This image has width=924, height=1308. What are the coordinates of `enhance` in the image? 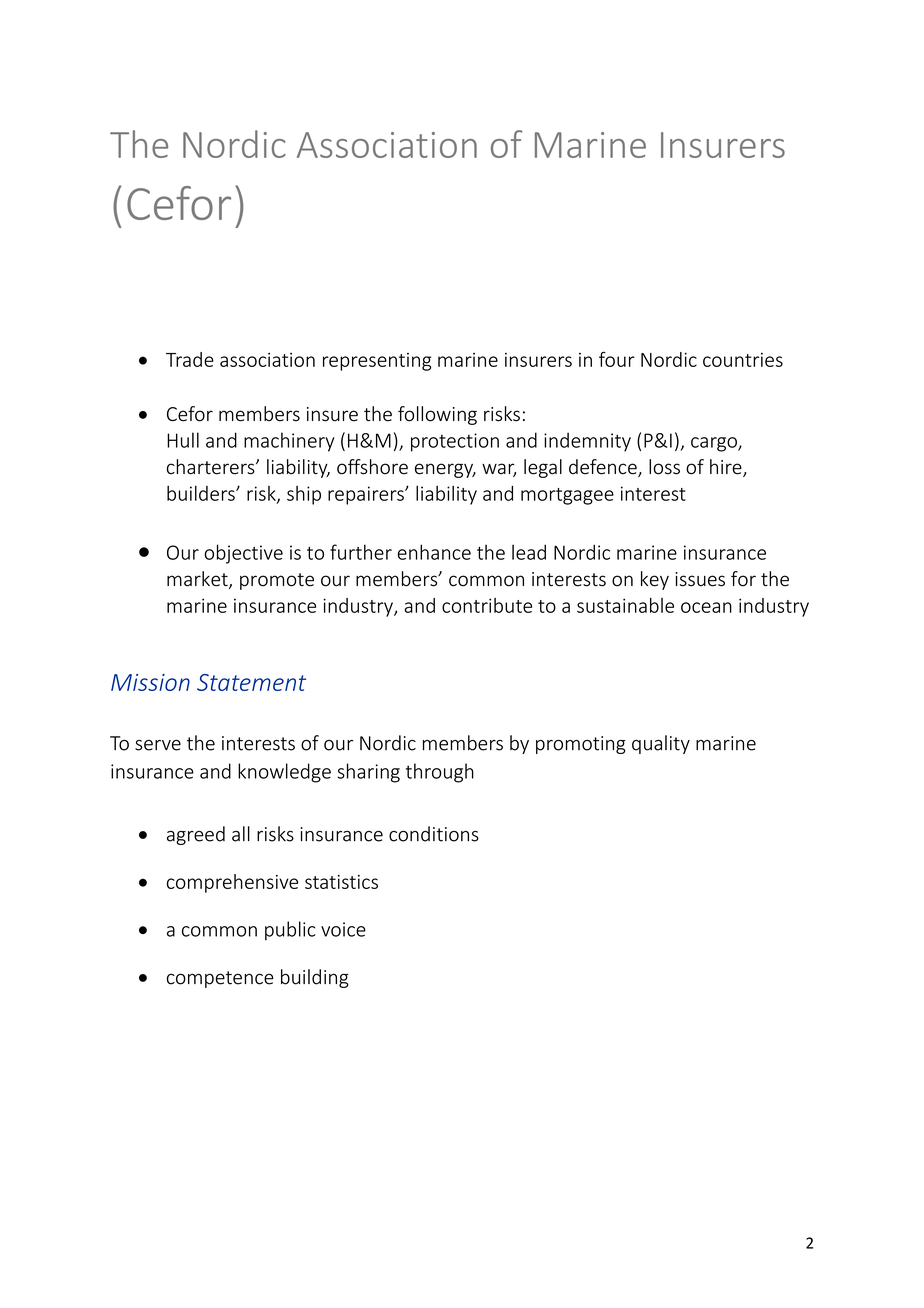 It's located at (434, 552).
